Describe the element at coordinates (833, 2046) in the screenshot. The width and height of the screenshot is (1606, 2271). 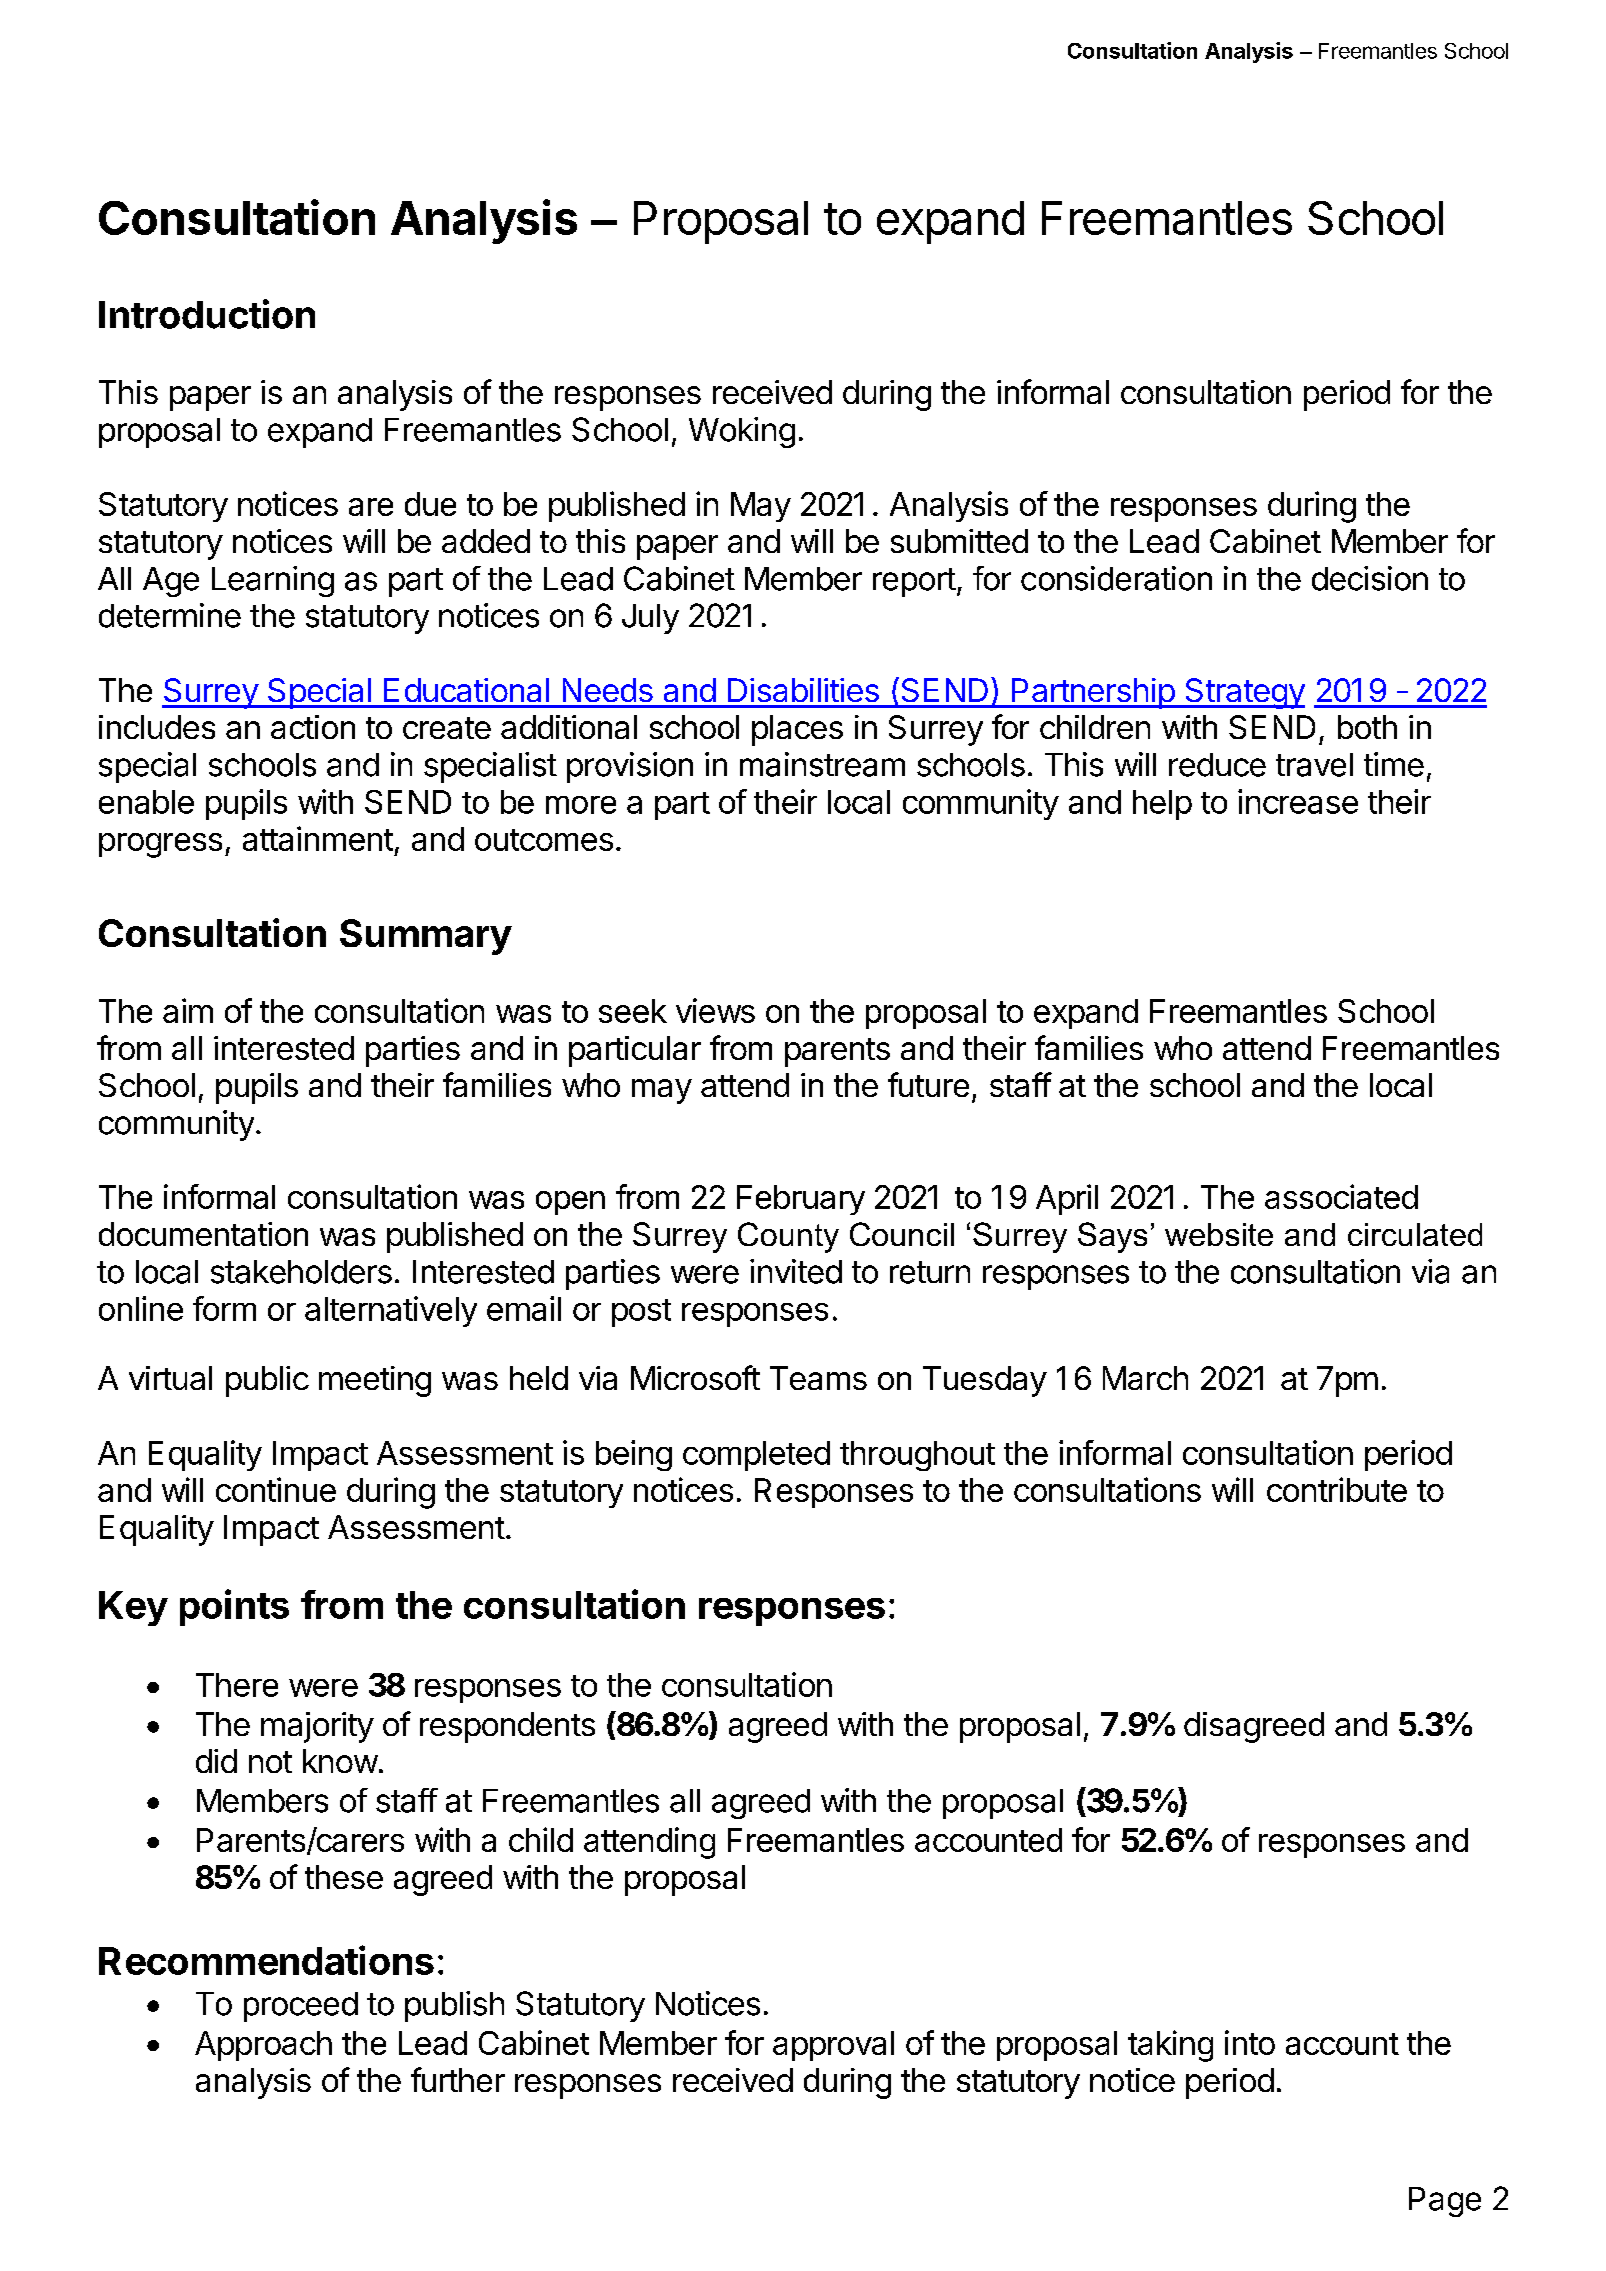
I see `approval` at that location.
